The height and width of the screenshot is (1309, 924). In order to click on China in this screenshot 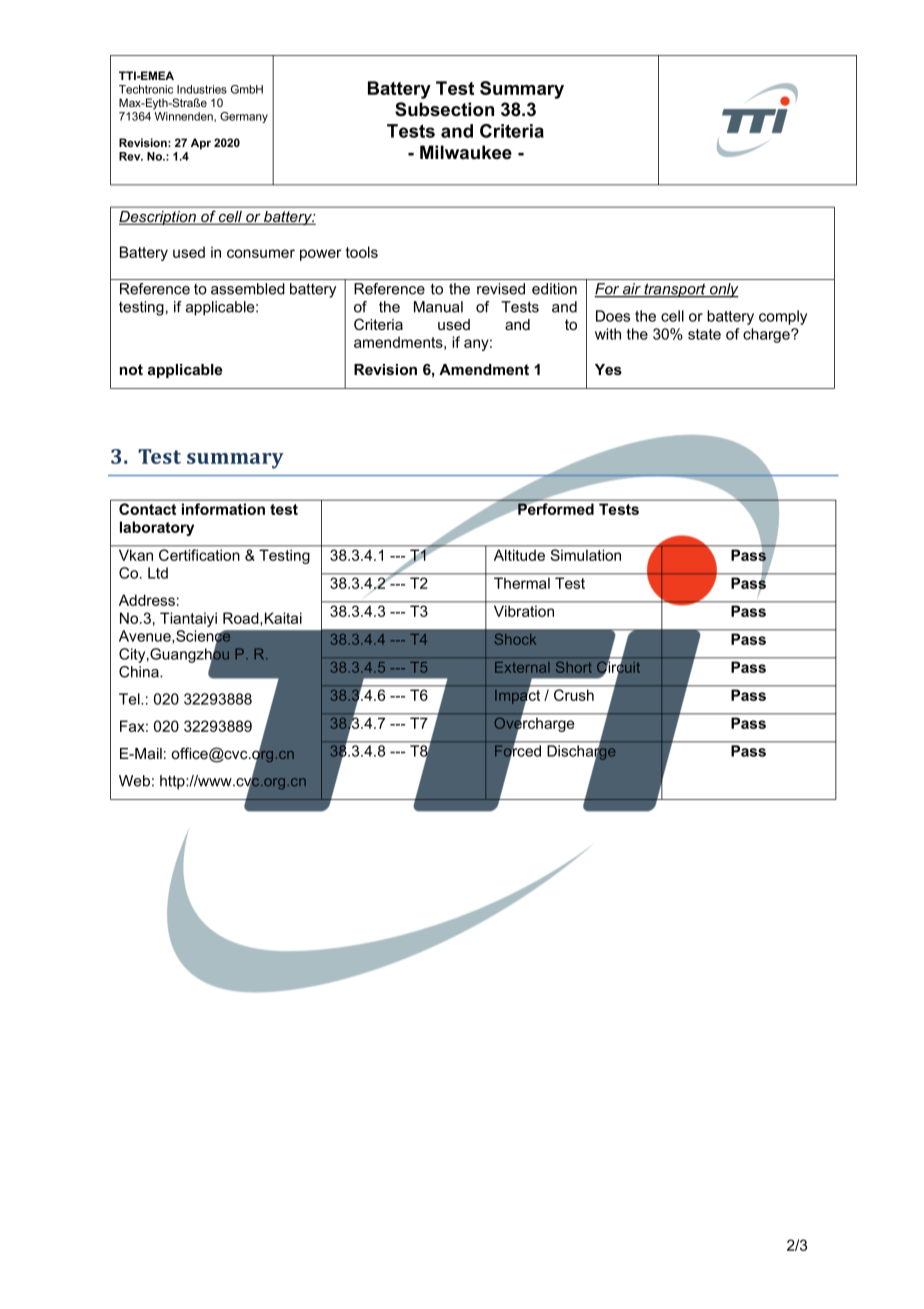, I will do `click(140, 672)`.
